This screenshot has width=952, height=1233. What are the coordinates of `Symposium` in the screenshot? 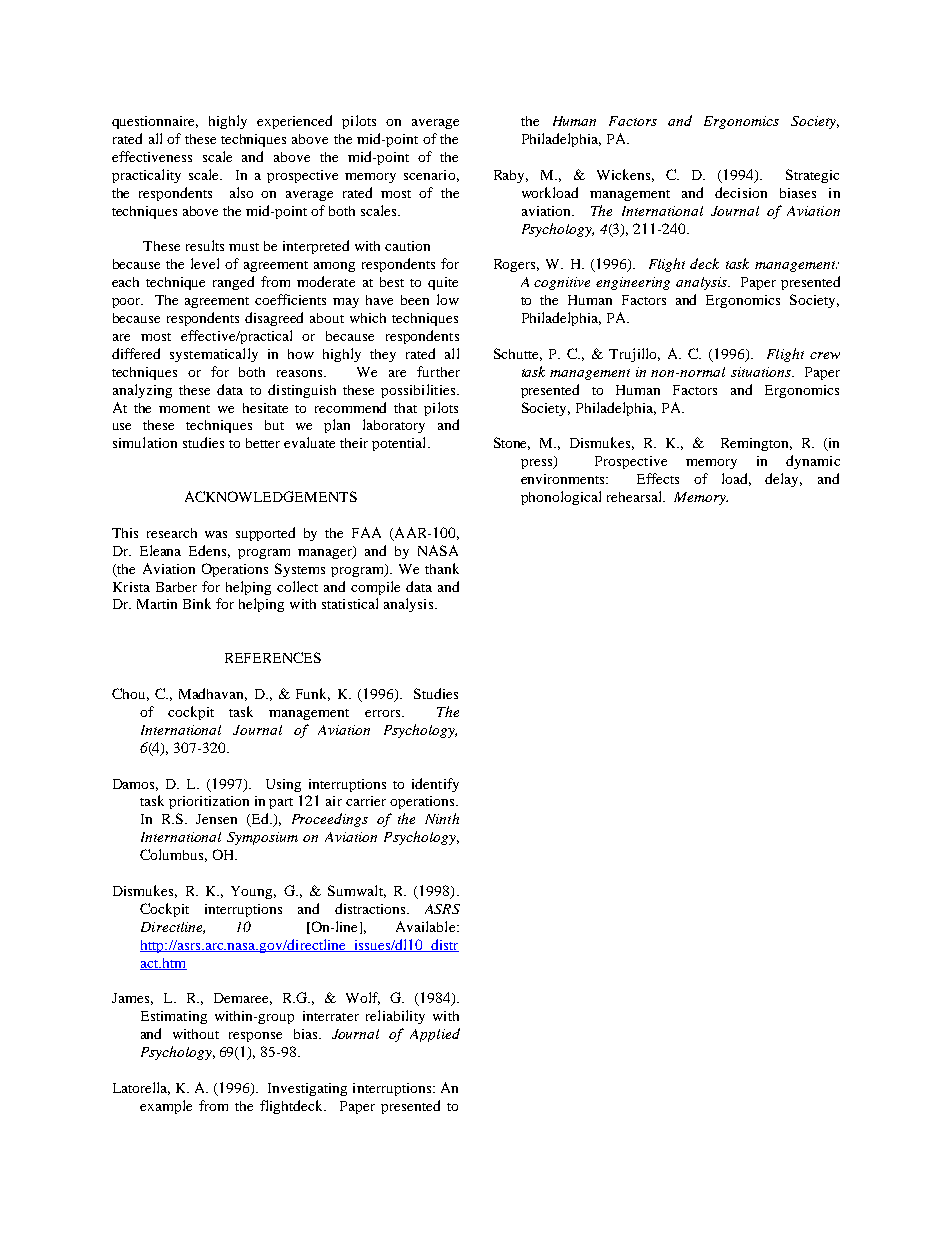 It's located at (262, 838).
